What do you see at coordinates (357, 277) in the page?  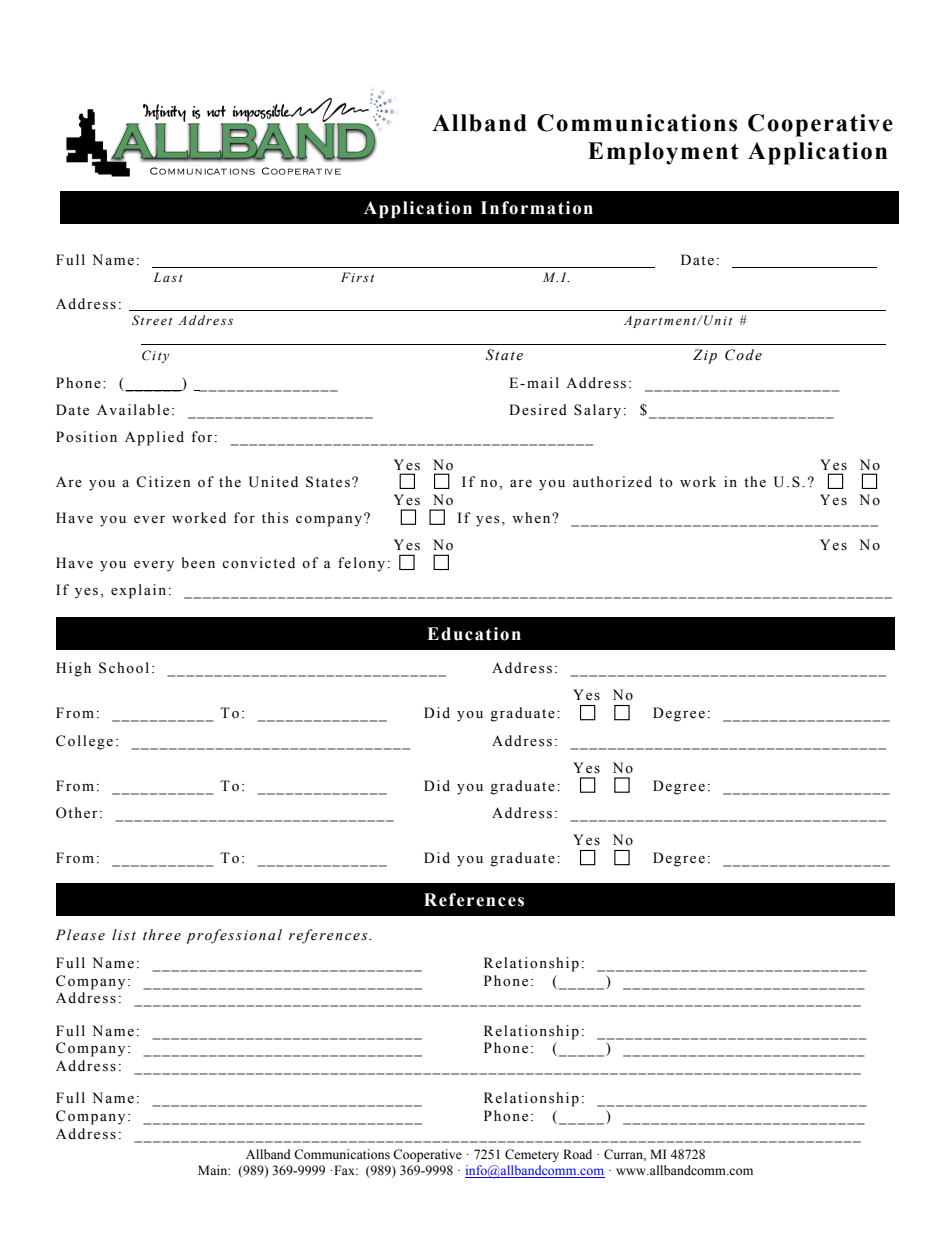 I see `First` at bounding box center [357, 277].
